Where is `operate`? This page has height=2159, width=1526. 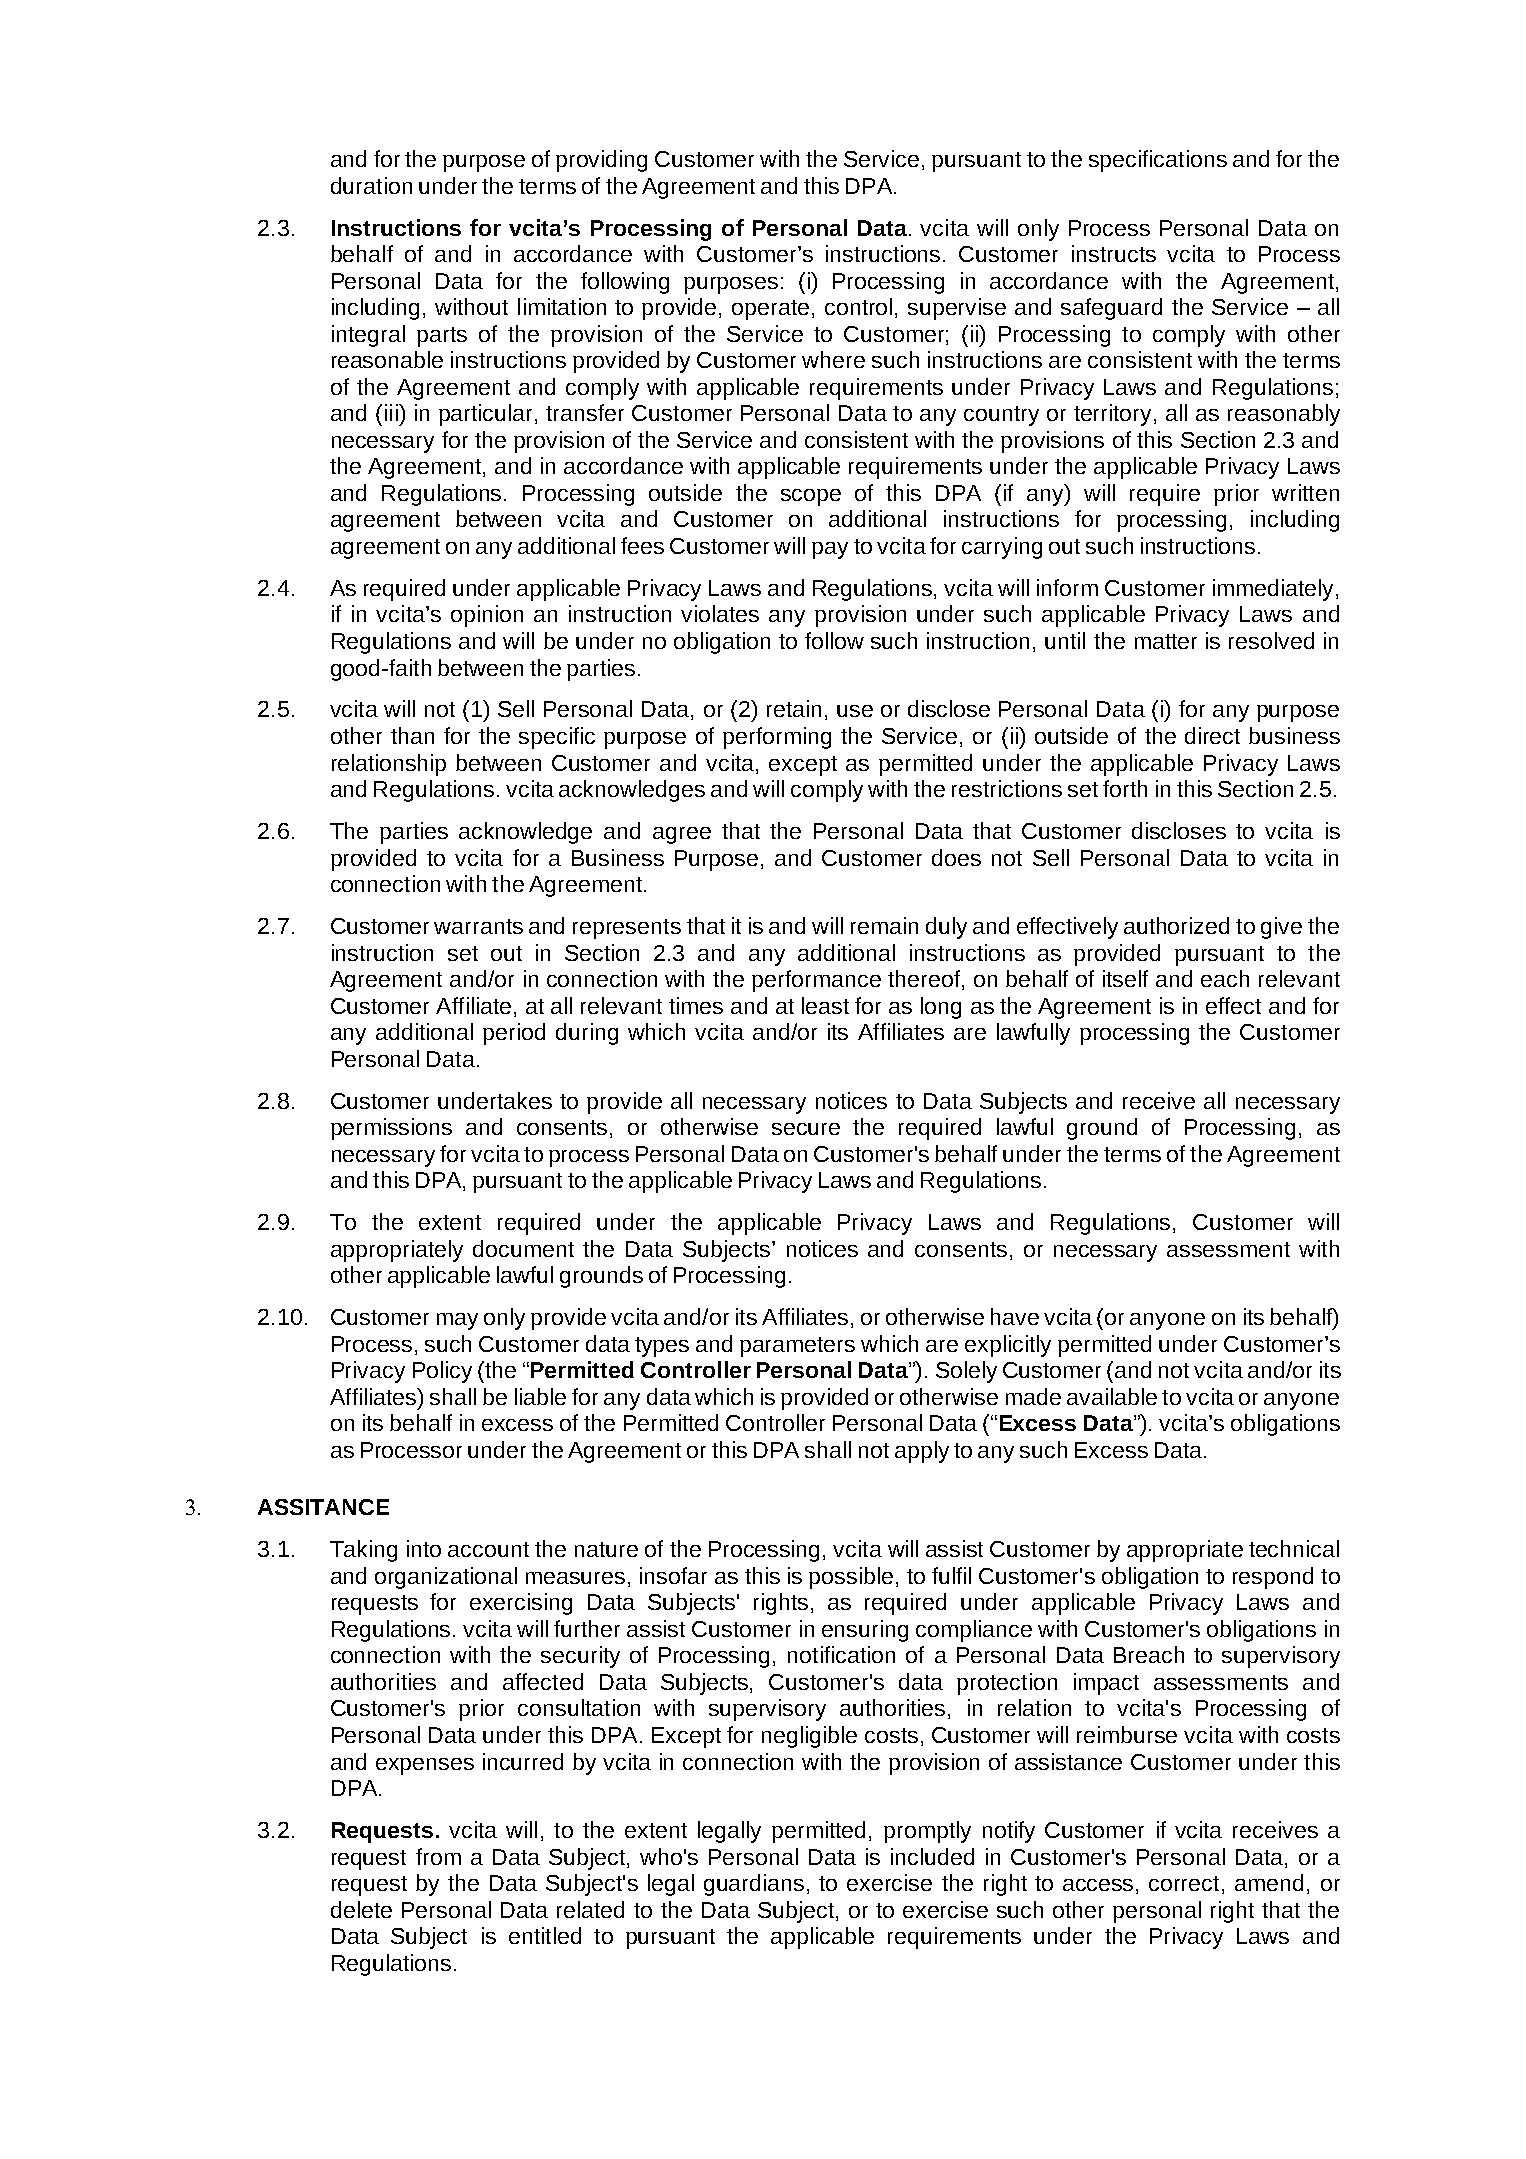
operate is located at coordinates (770, 310).
